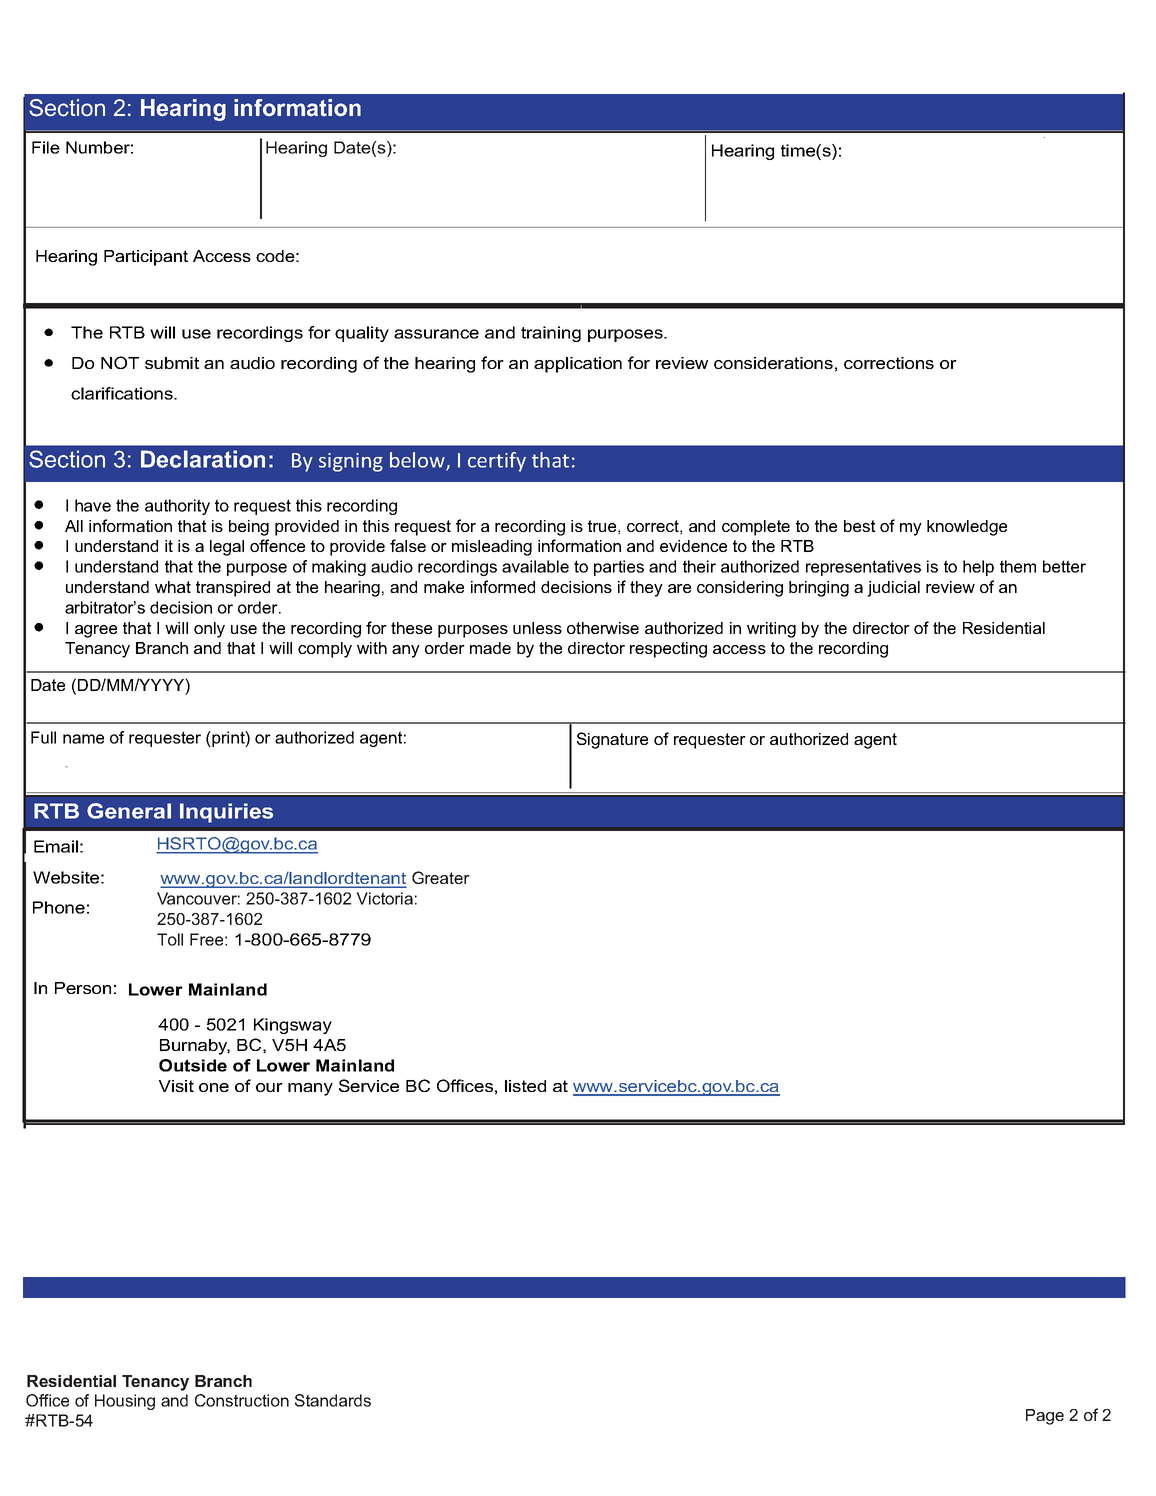  Describe the element at coordinates (1045, 1417) in the image. I see `Page` at that location.
